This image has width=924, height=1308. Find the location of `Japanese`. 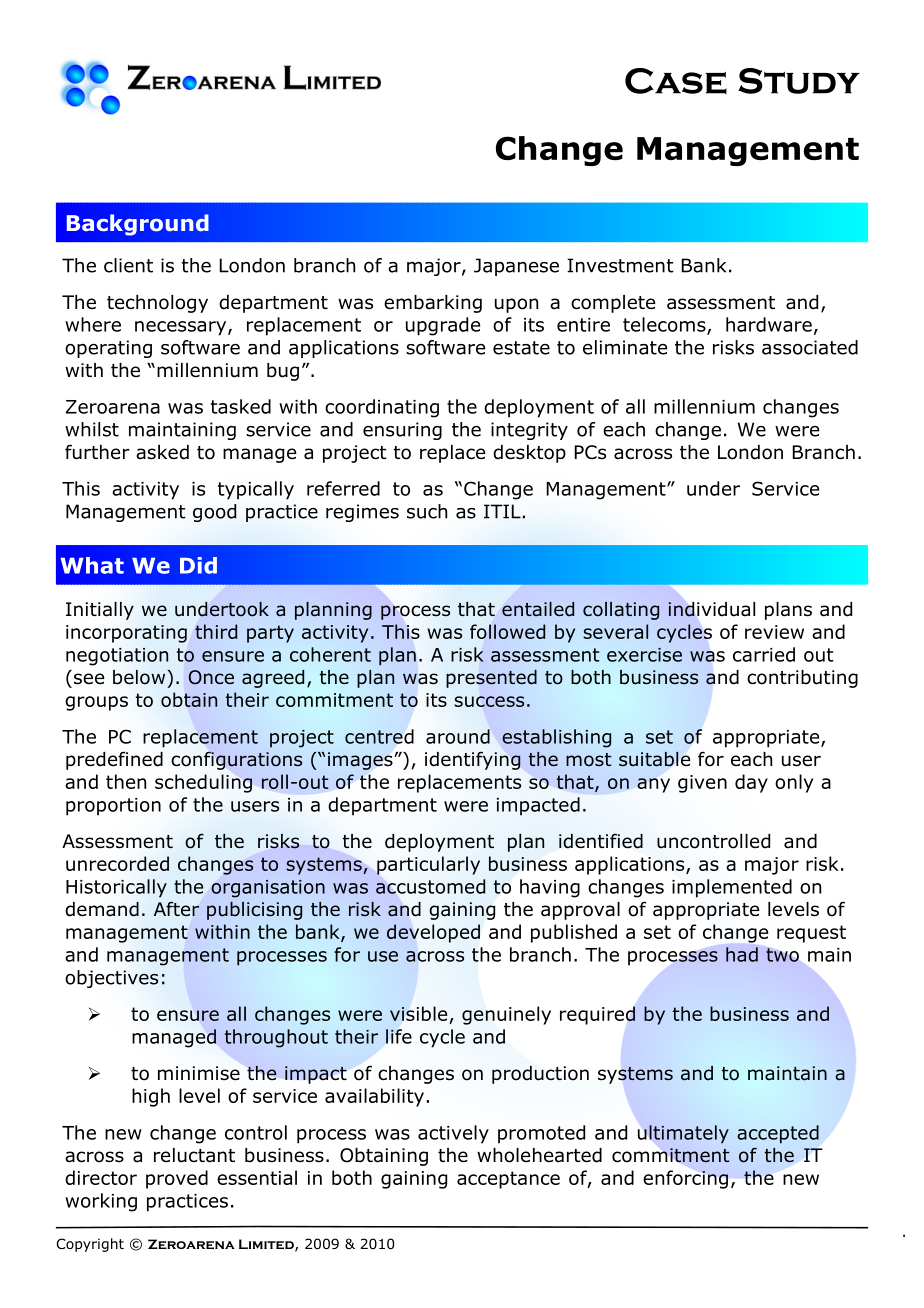

Japanese is located at coordinates (516, 267).
